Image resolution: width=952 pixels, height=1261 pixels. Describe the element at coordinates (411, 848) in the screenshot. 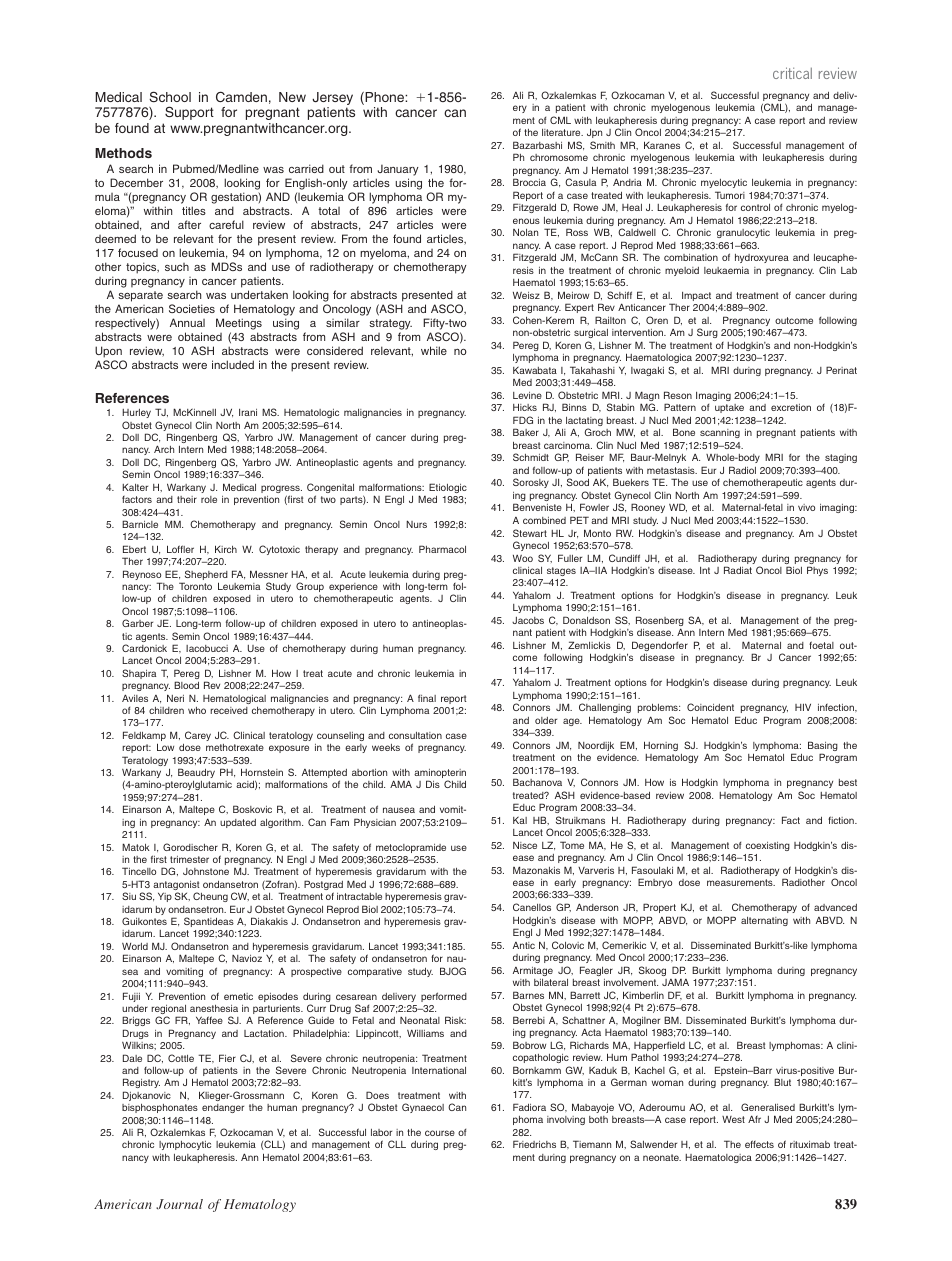

I see `metoclopramide` at that location.
